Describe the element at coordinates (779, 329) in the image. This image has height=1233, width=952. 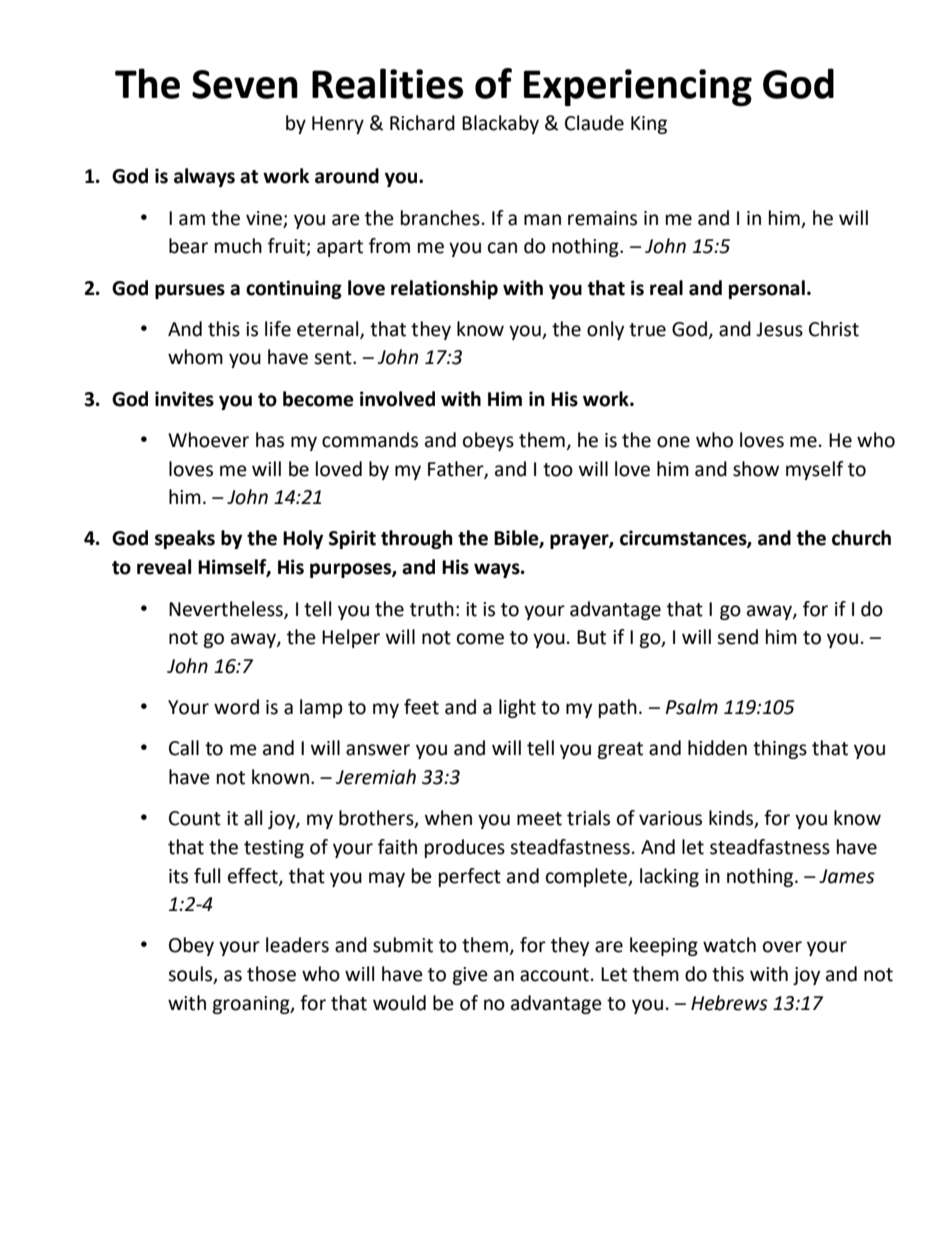
I see `Jesus` at that location.
